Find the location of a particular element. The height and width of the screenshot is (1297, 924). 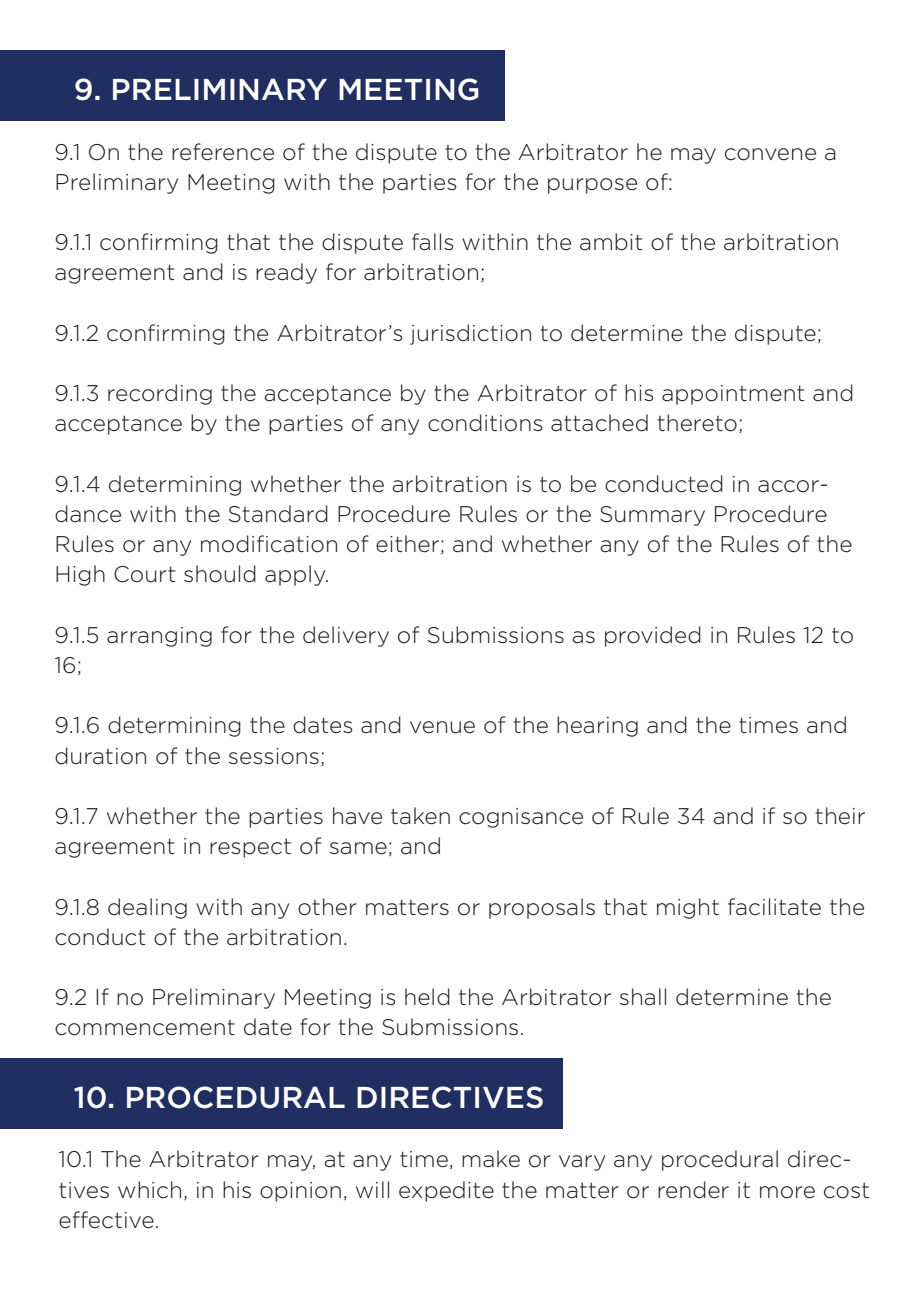

opinion is located at coordinates (300, 1192).
